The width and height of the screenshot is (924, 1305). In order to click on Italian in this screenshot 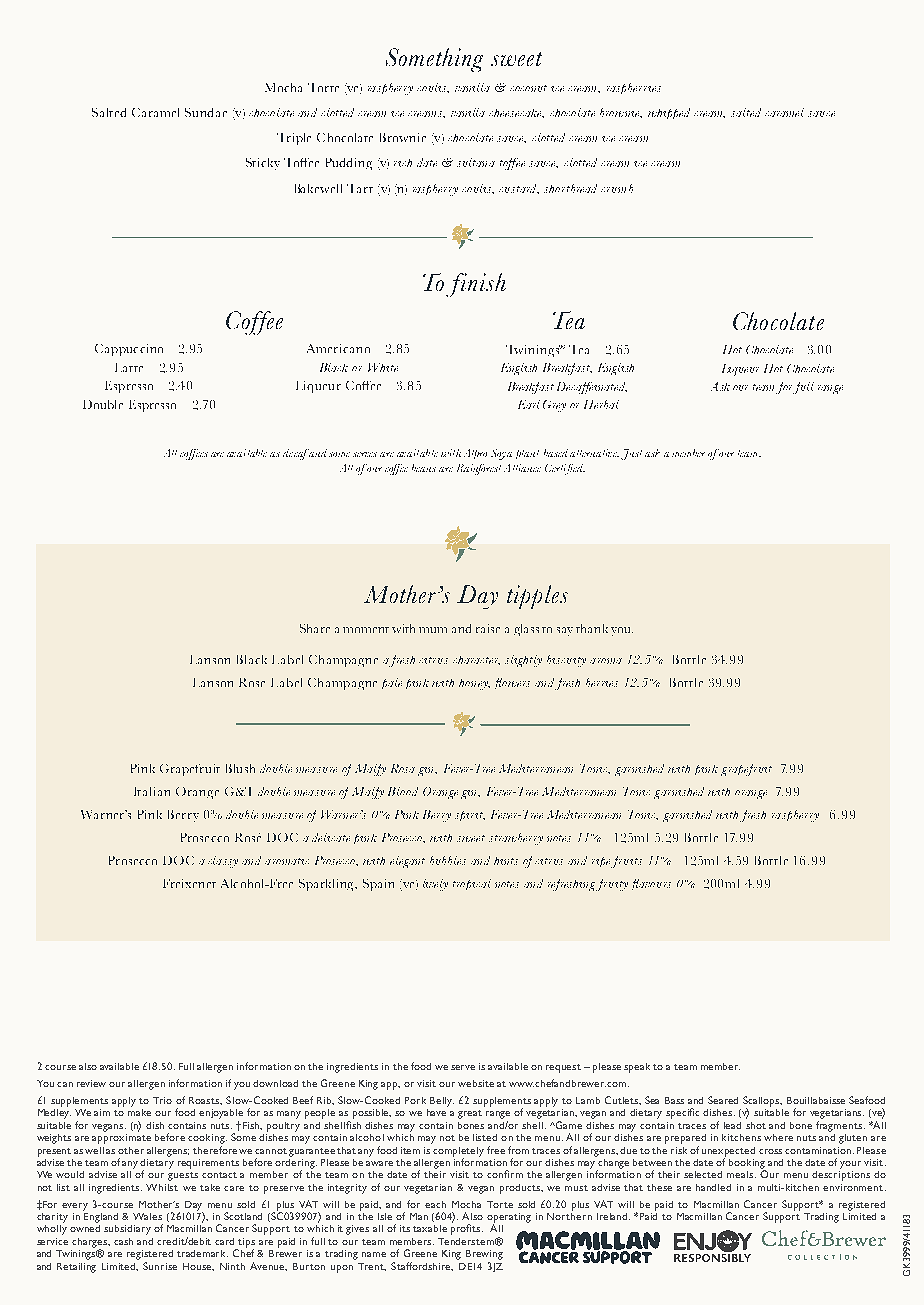, I will do `click(152, 791)`.
